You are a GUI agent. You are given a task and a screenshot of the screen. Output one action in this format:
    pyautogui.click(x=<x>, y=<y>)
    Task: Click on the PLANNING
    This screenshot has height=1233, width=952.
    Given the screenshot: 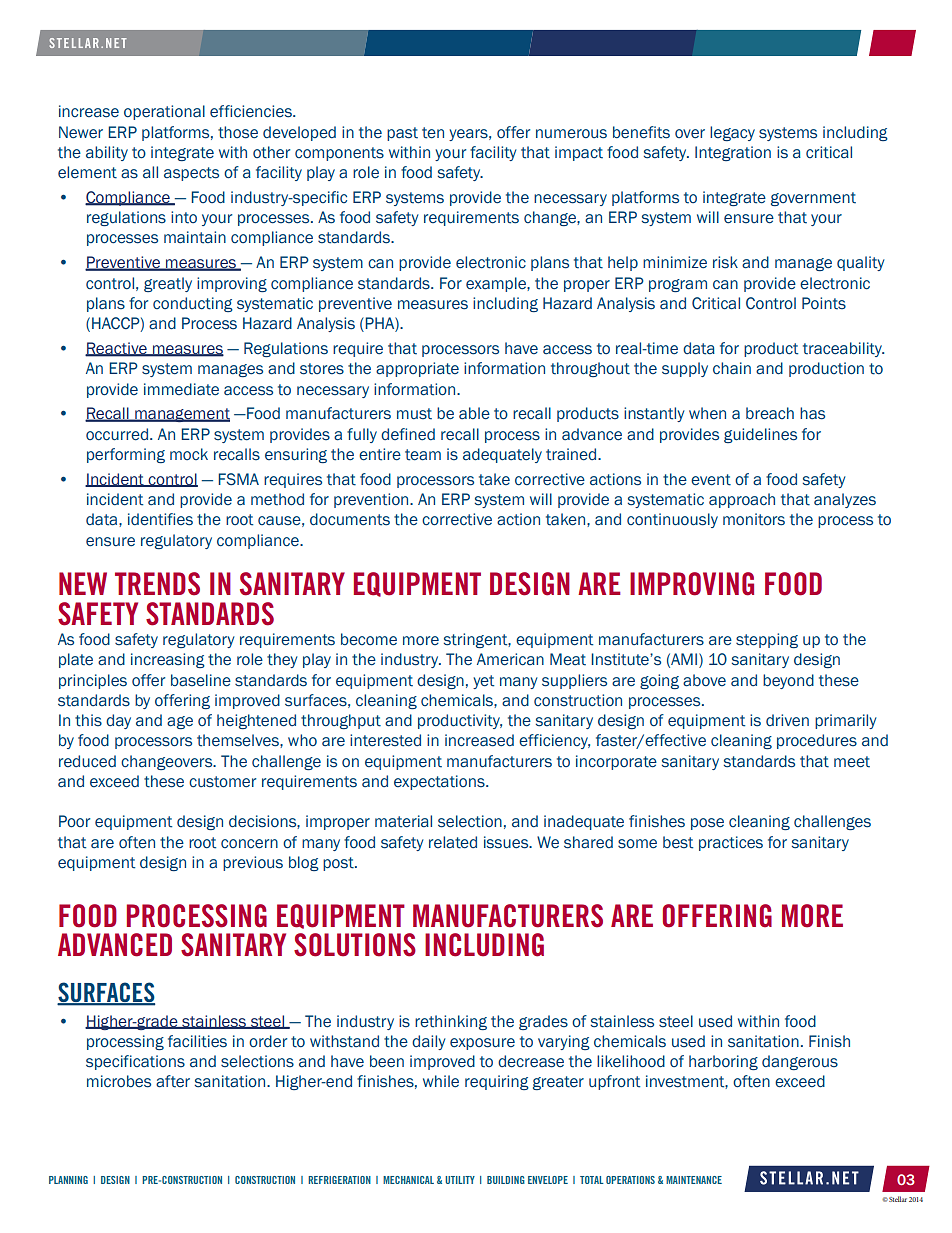 What is the action you would take?
    pyautogui.click(x=68, y=1180)
